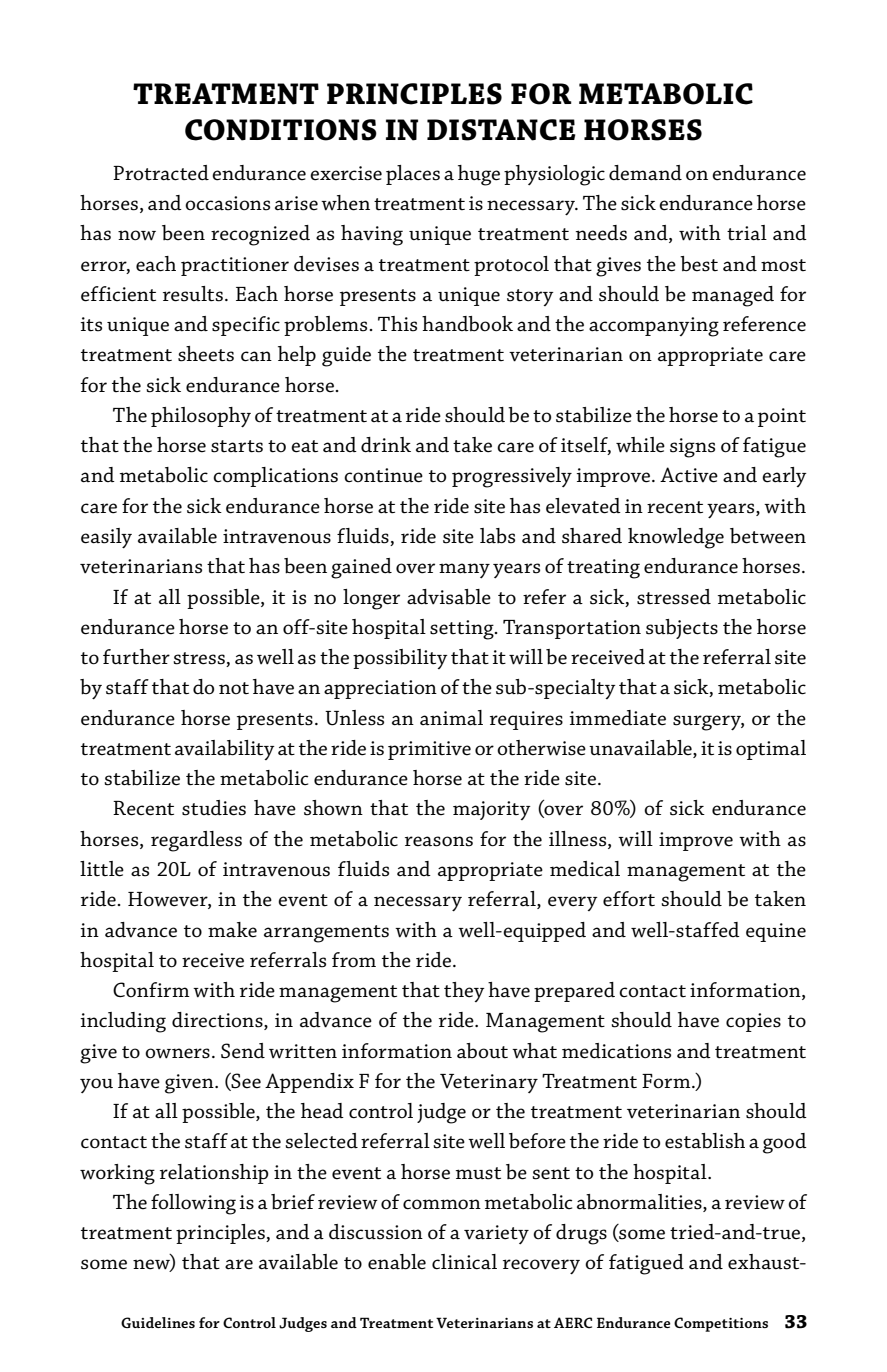 The height and width of the image is (1372, 887). Describe the element at coordinates (676, 538) in the image. I see `knowledge` at that location.
